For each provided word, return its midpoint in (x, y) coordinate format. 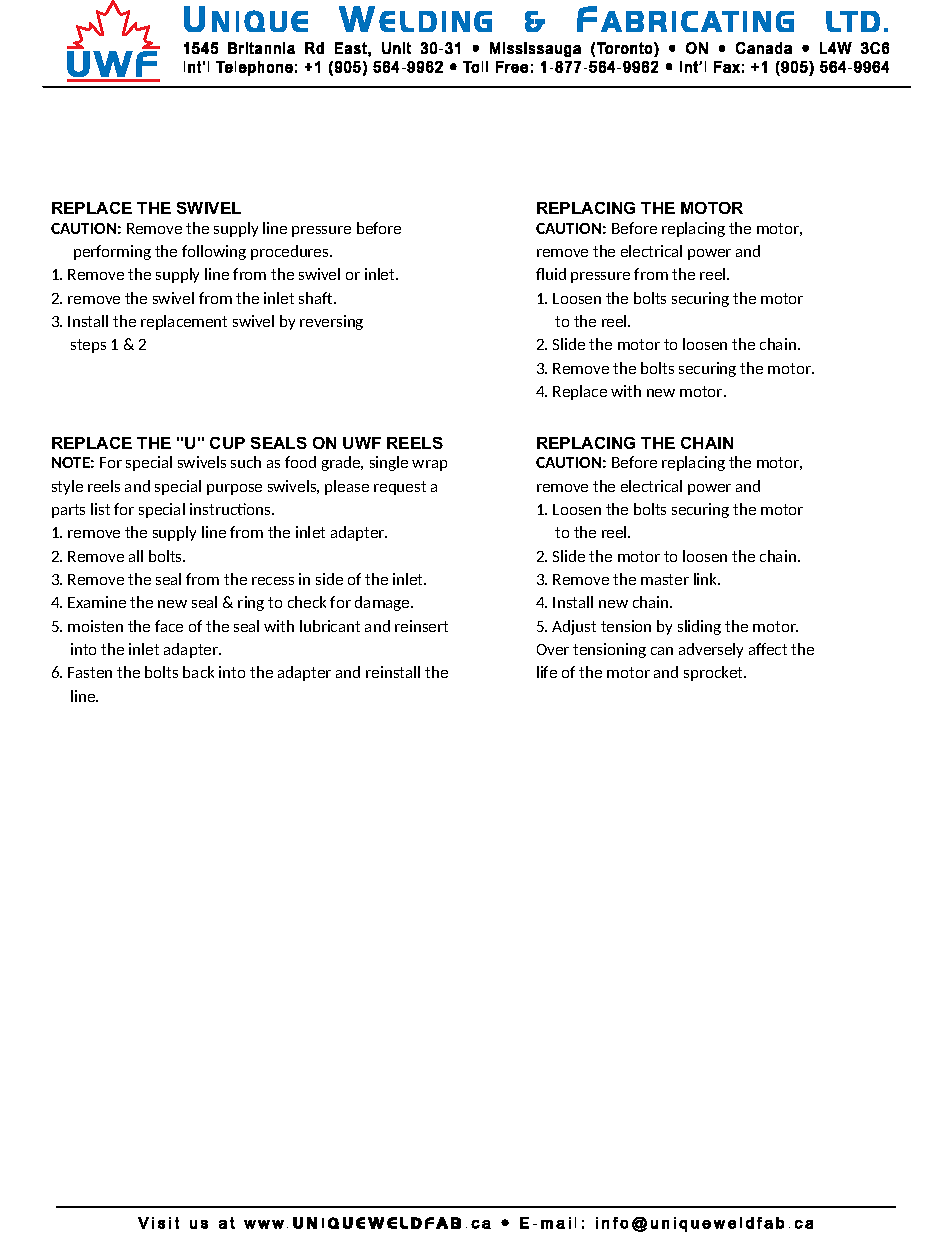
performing (112, 252)
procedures (291, 252)
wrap (429, 465)
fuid (551, 274)
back (198, 672)
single (389, 463)
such (246, 462)
